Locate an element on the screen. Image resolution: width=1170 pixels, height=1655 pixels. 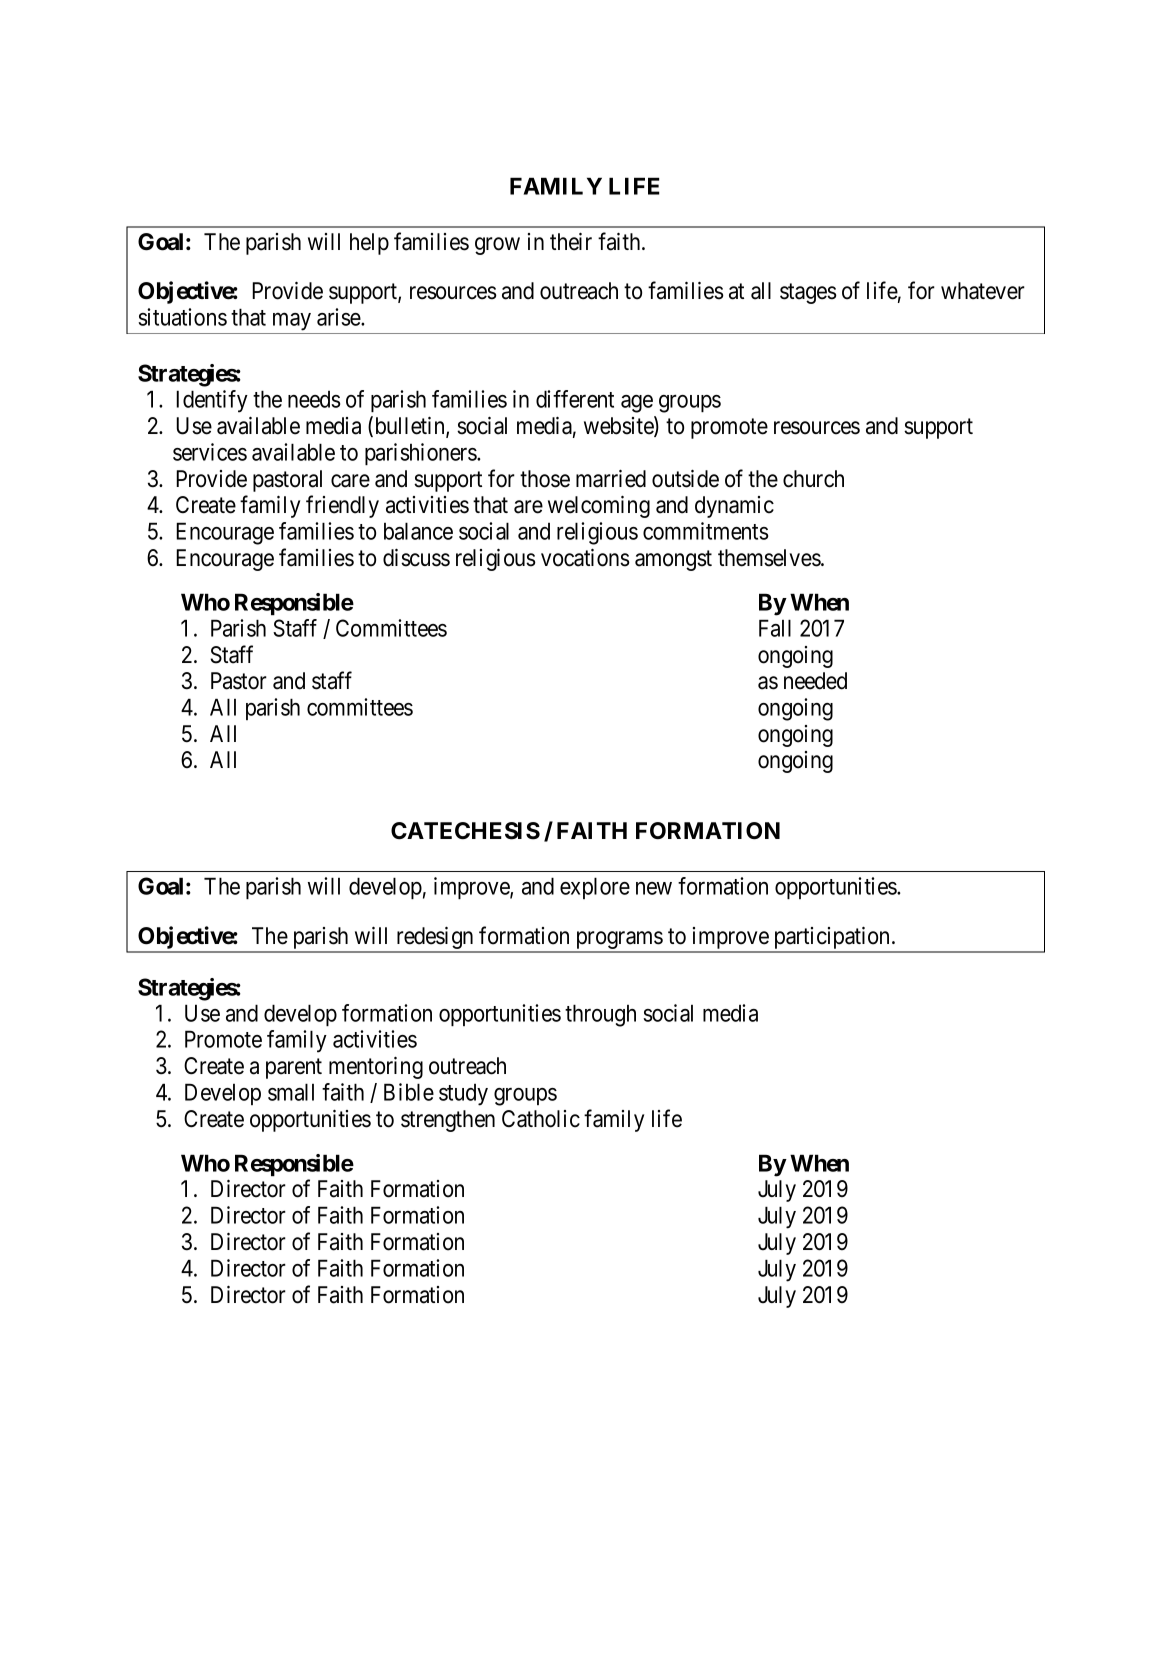
discuss is located at coordinates (416, 557).
